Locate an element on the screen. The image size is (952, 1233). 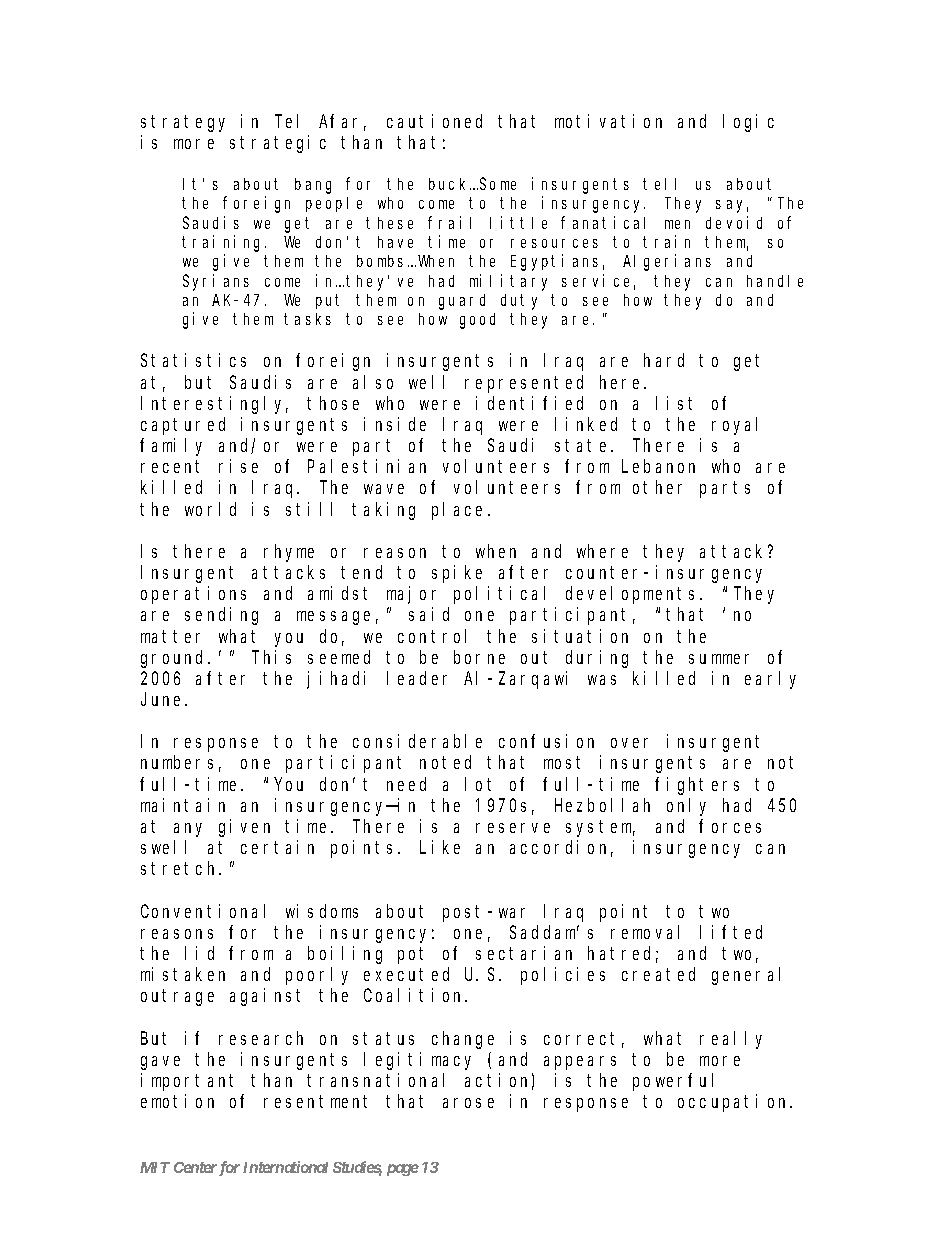
say is located at coordinates (732, 206).
